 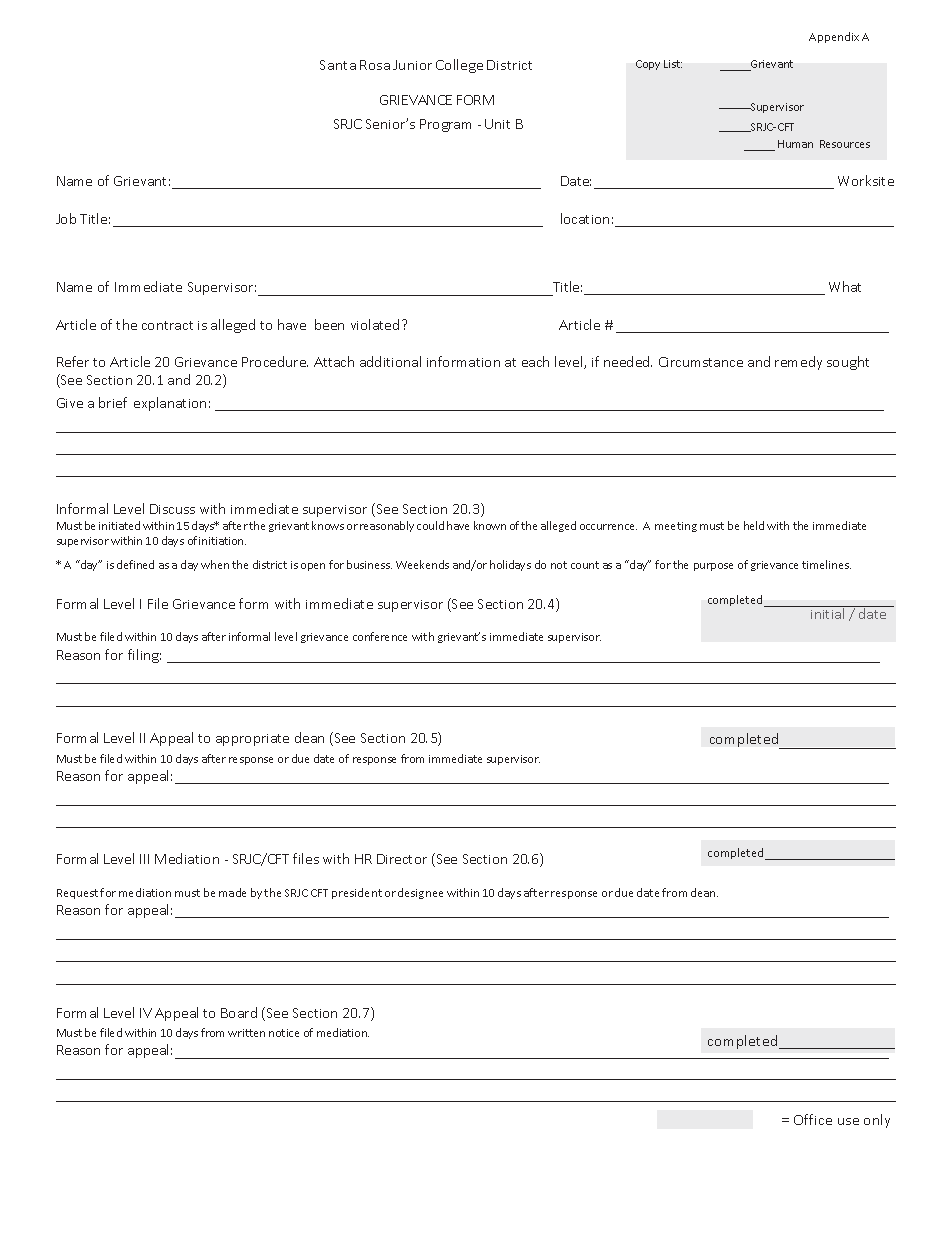 What do you see at coordinates (338, 65) in the page?
I see `Santa` at bounding box center [338, 65].
